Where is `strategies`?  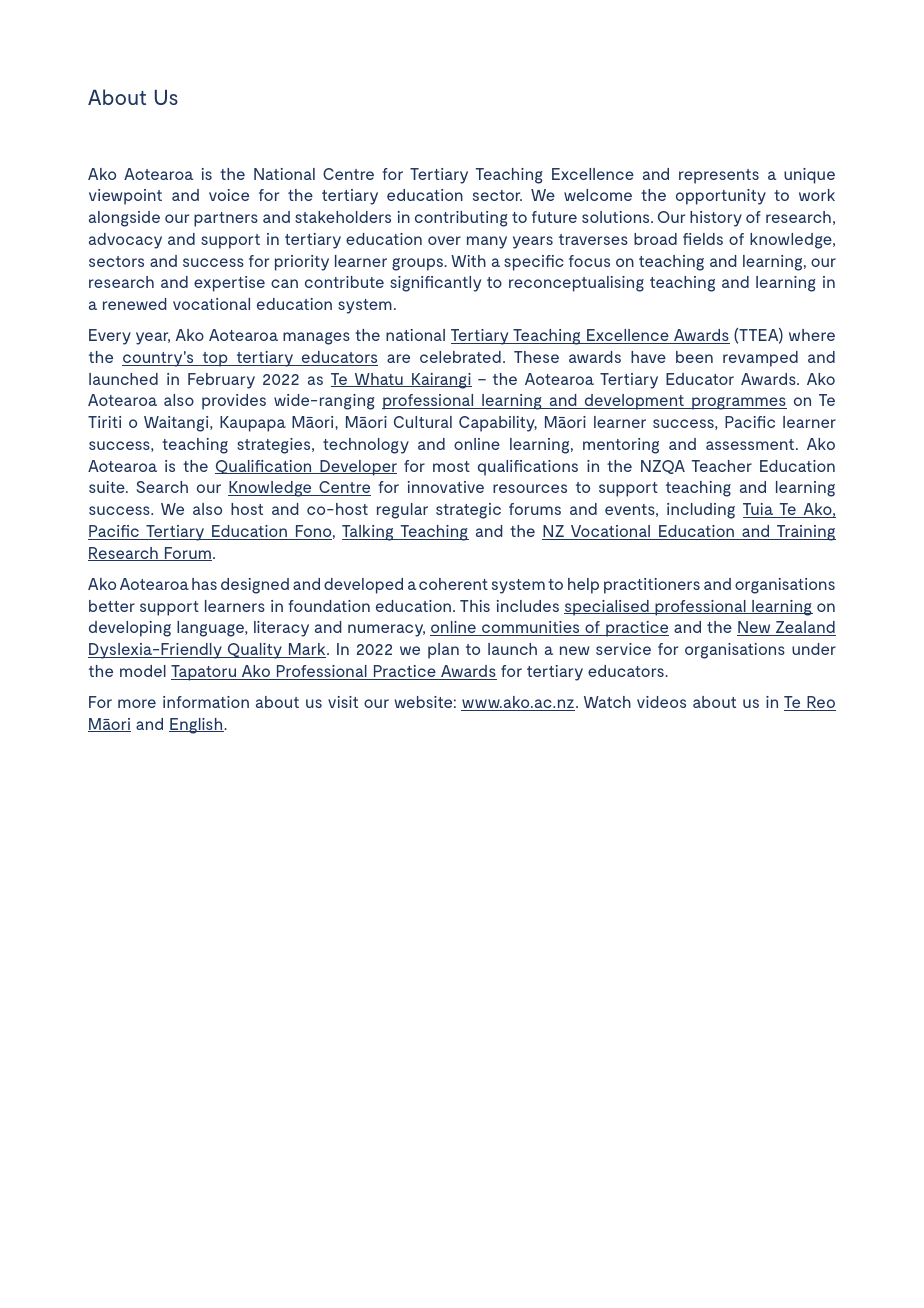 strategies is located at coordinates (275, 446).
